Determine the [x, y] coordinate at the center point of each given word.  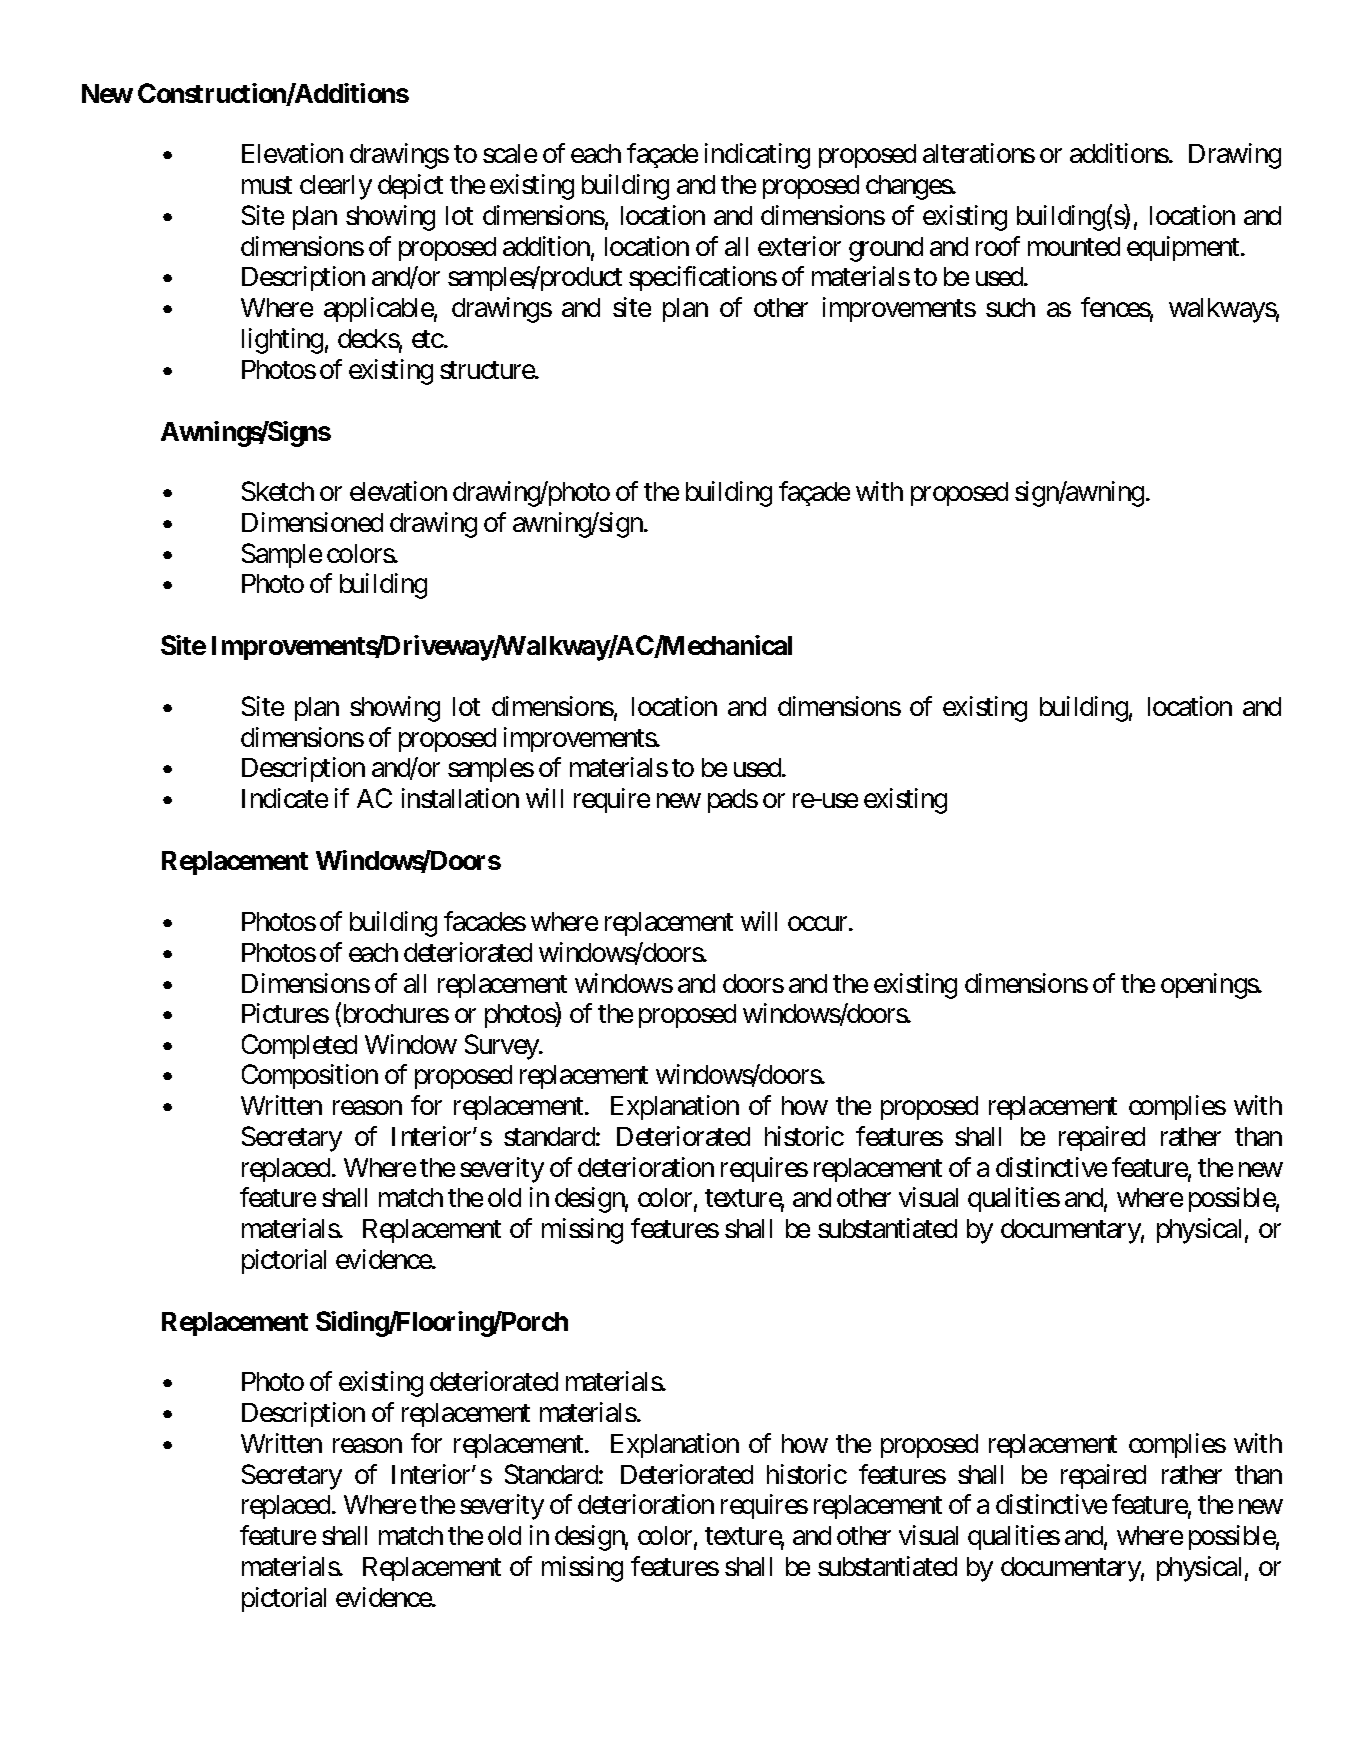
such [1010, 307]
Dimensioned [312, 522]
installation [460, 798]
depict [410, 186]
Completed [299, 1046]
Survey [503, 1047]
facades [485, 921]
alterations [979, 153]
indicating [757, 156]
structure [488, 370]
